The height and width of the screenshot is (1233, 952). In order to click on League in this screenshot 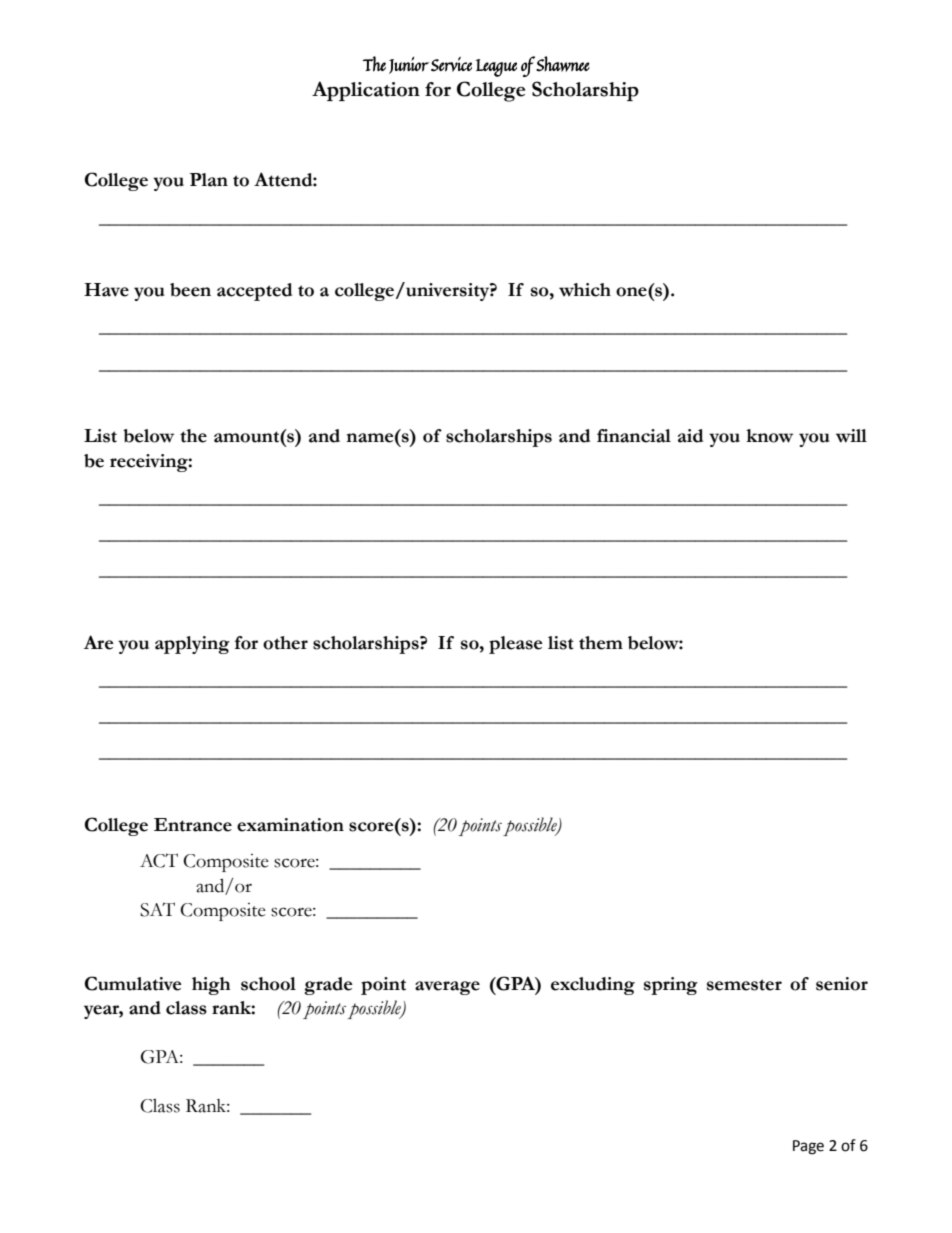, I will do `click(496, 68)`.
